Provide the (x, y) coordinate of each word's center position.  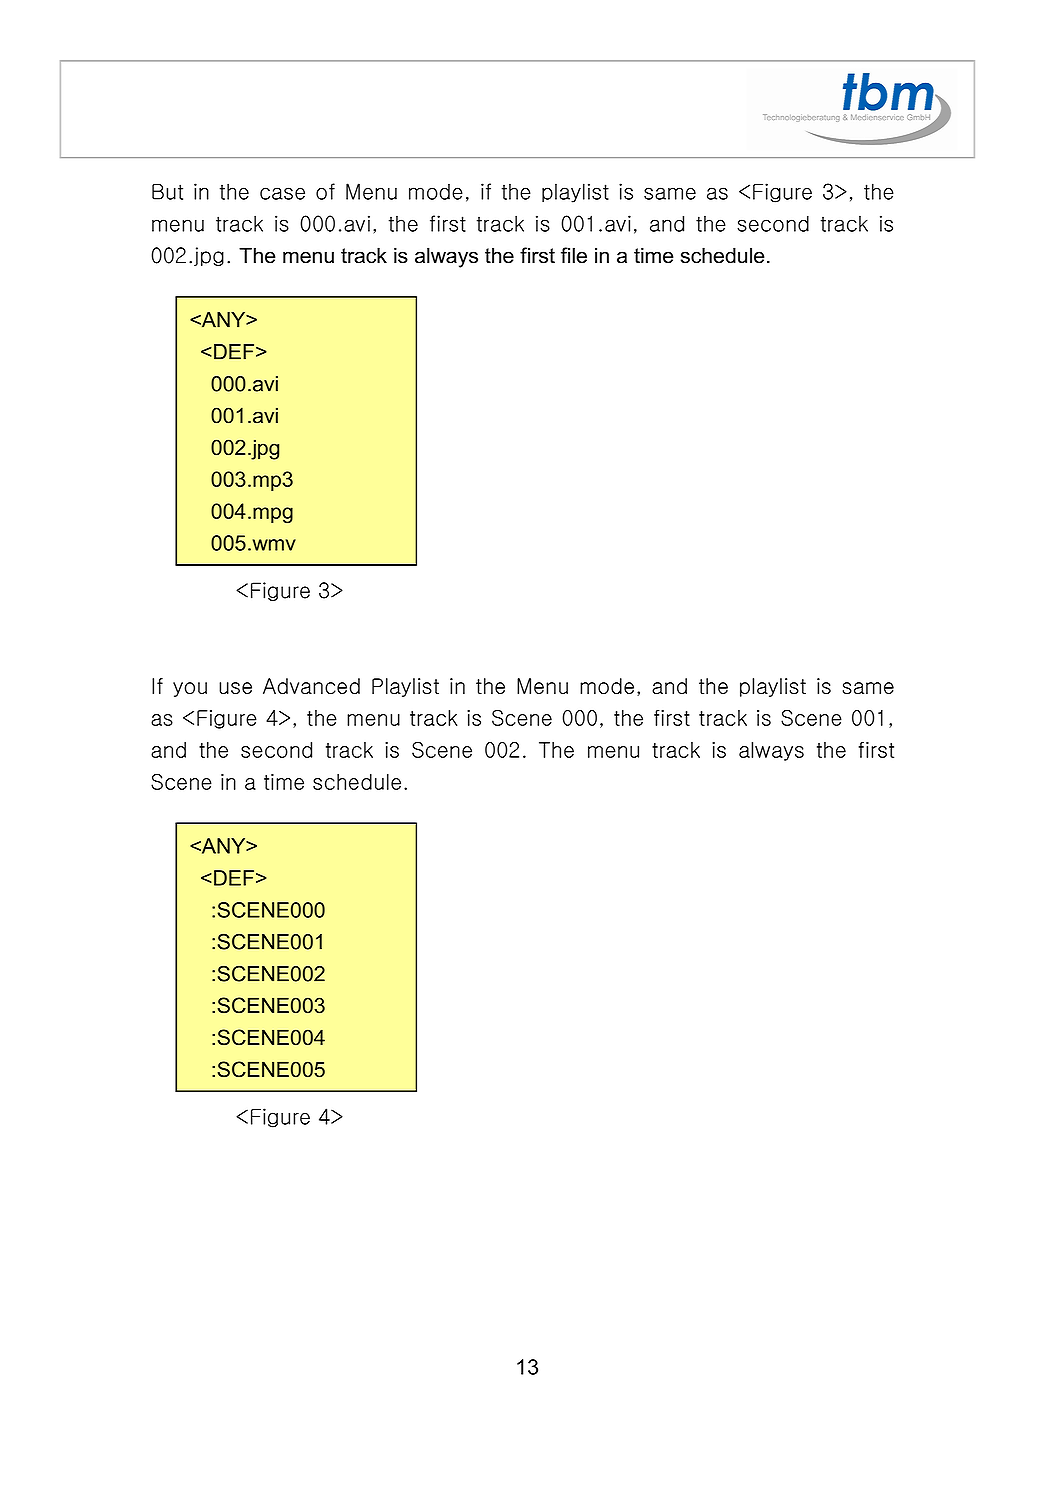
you (190, 689)
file (574, 255)
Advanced (311, 686)
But (167, 192)
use (235, 688)
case (282, 193)
